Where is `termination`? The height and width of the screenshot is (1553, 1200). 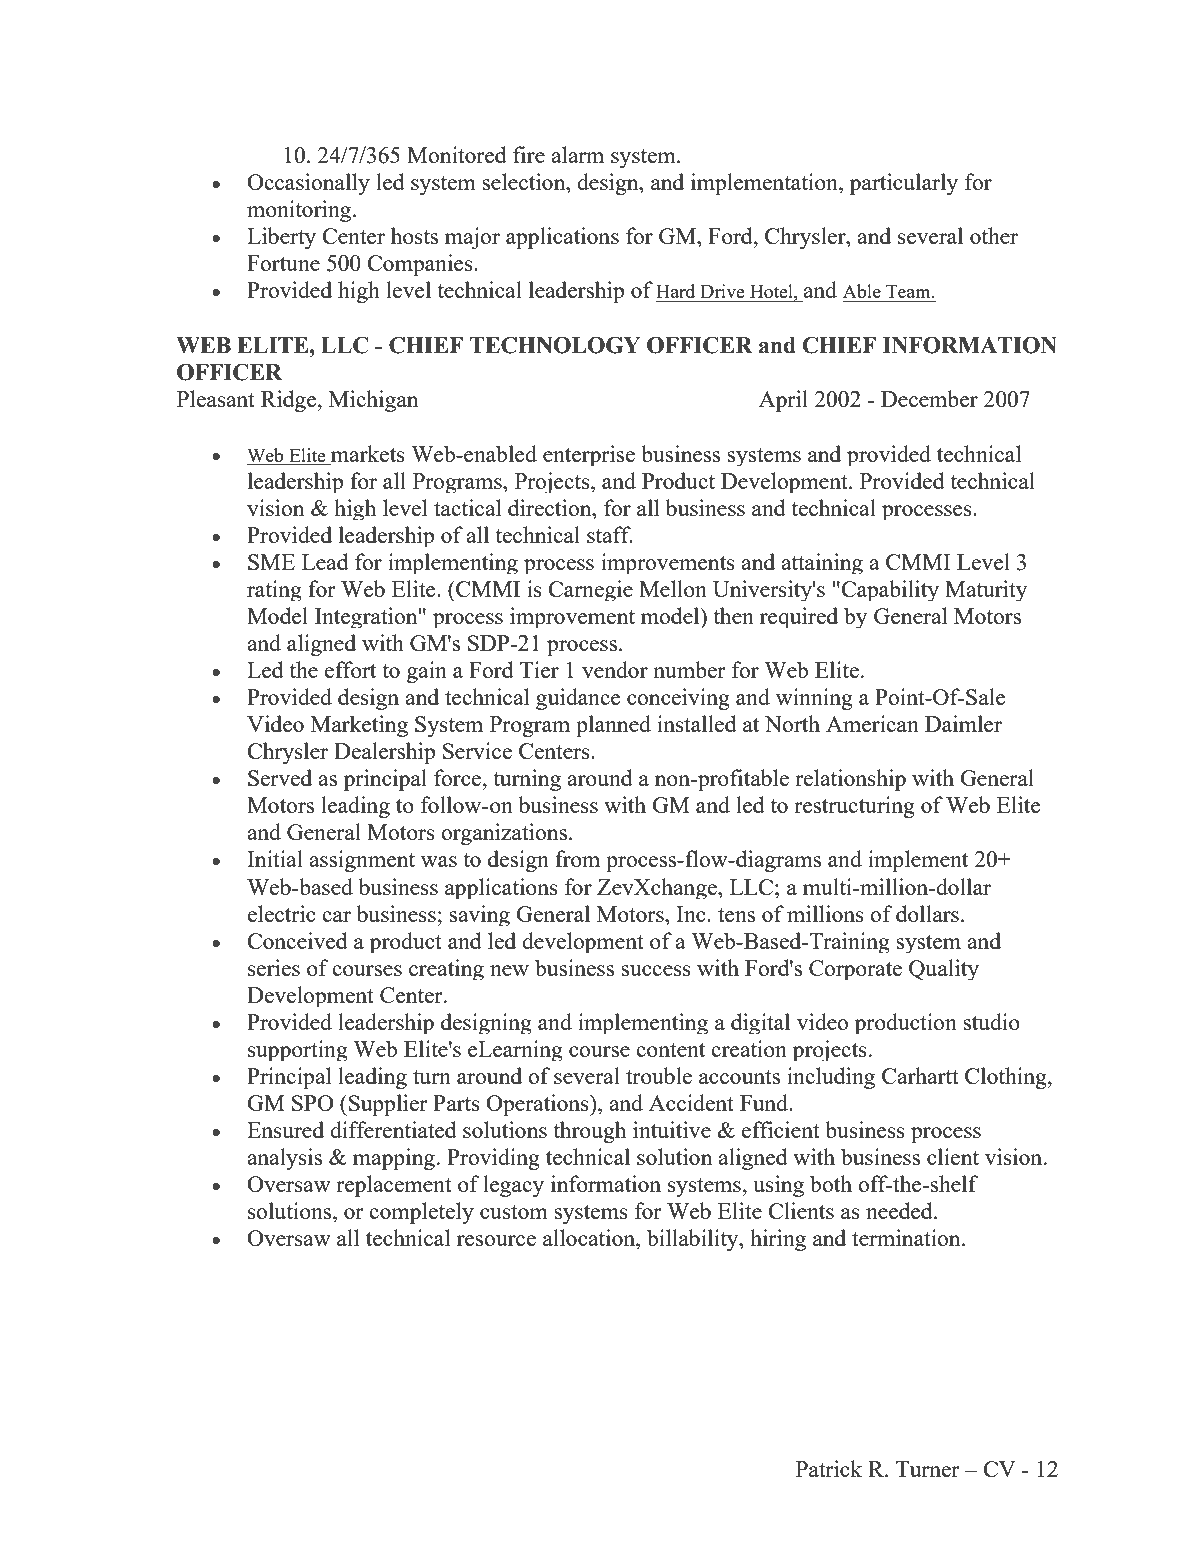
termination is located at coordinates (907, 1237).
